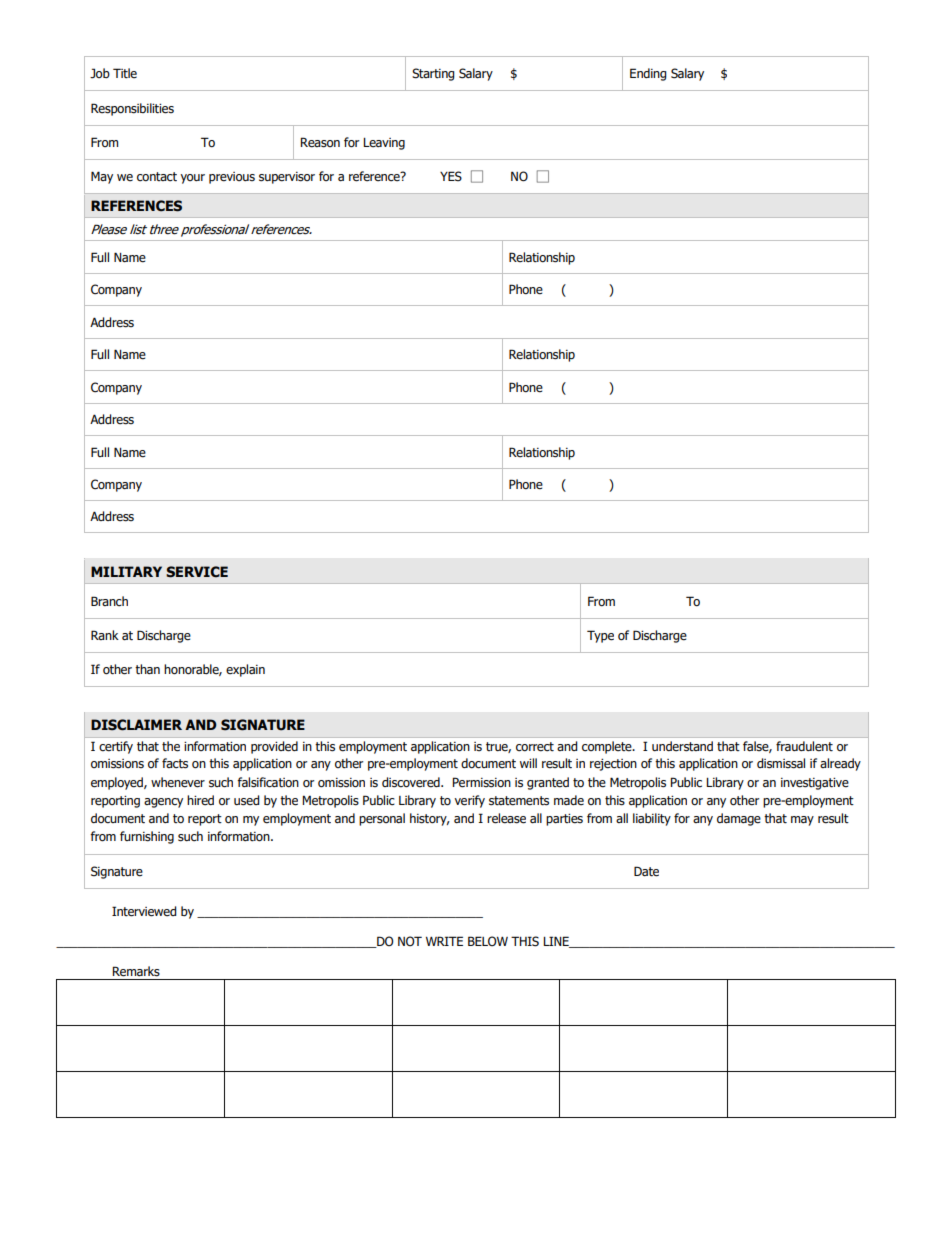 Image resolution: width=952 pixels, height=1233 pixels. Describe the element at coordinates (451, 176) in the screenshot. I see `YES` at that location.
